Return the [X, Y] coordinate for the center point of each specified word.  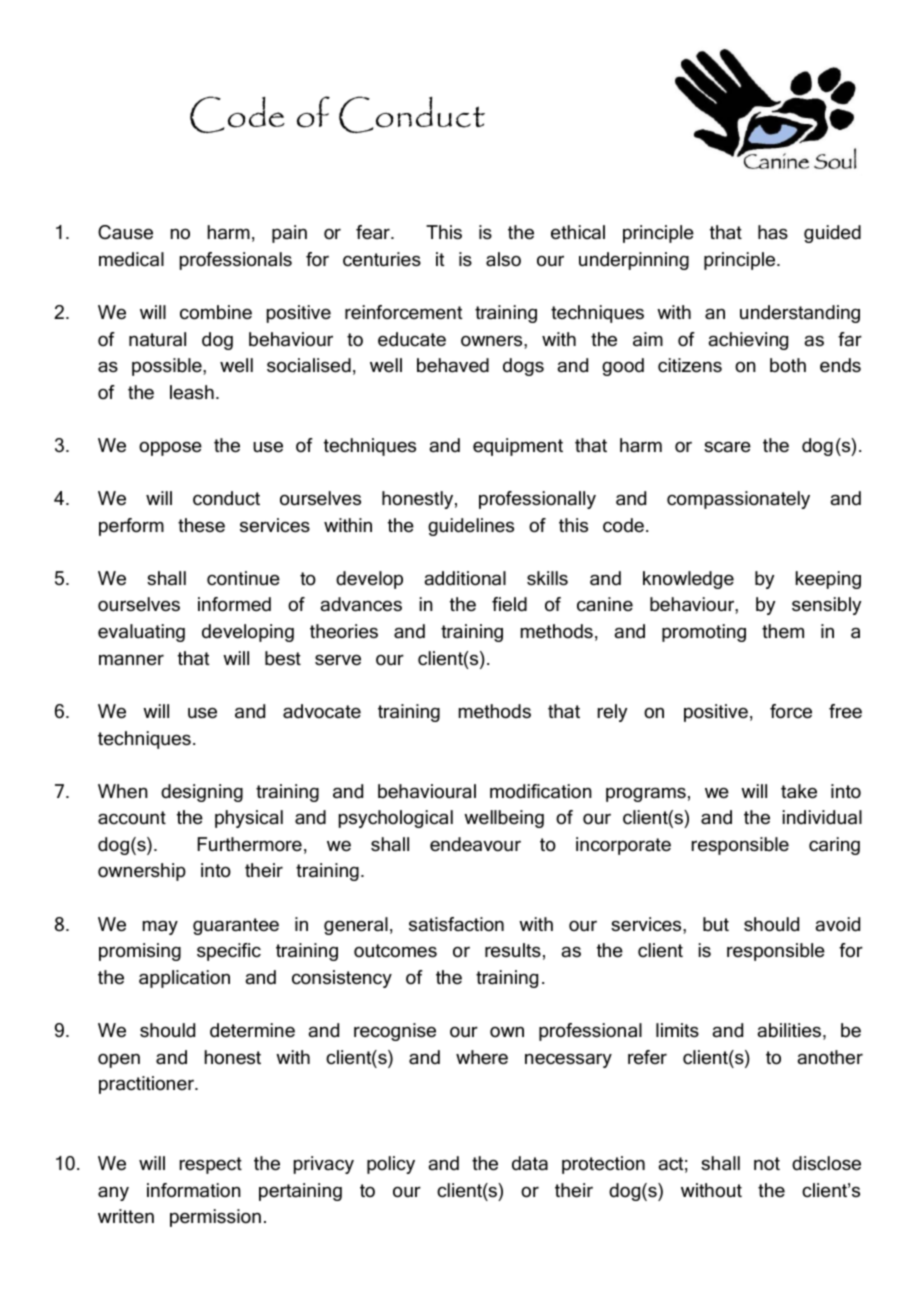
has [773, 232]
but [716, 924]
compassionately [738, 500]
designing [202, 793]
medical [131, 259]
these [201, 525]
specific [229, 952]
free [845, 711]
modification [541, 791]
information [194, 1190]
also [503, 259]
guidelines [471, 527]
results [513, 950]
